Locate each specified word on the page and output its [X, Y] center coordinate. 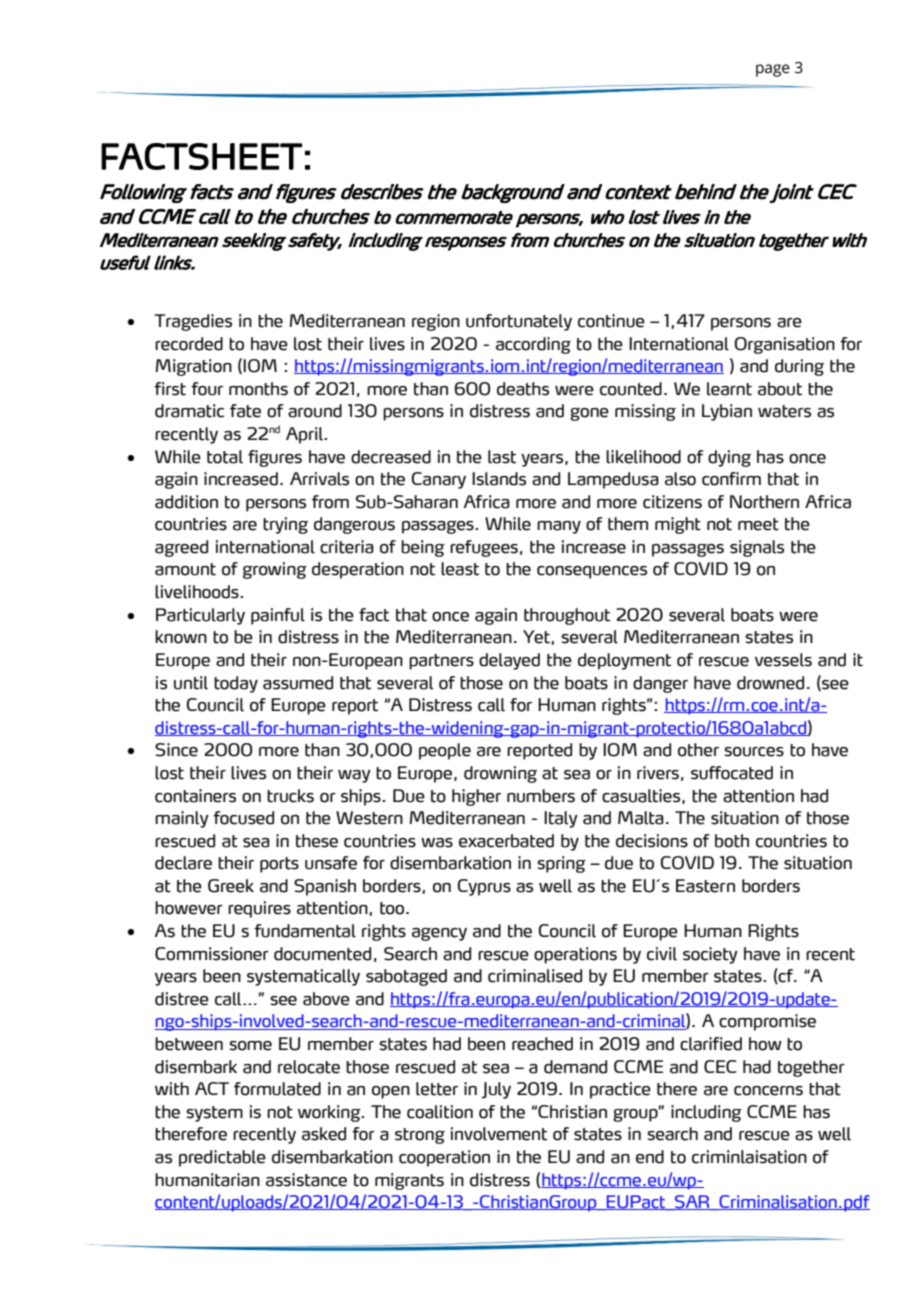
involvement [499, 1134]
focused [243, 818]
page [773, 70]
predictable [222, 1158]
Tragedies [193, 322]
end [650, 1157]
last [502, 457]
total [225, 457]
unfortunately [519, 322]
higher [476, 797]
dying [729, 458]
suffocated [732, 773]
